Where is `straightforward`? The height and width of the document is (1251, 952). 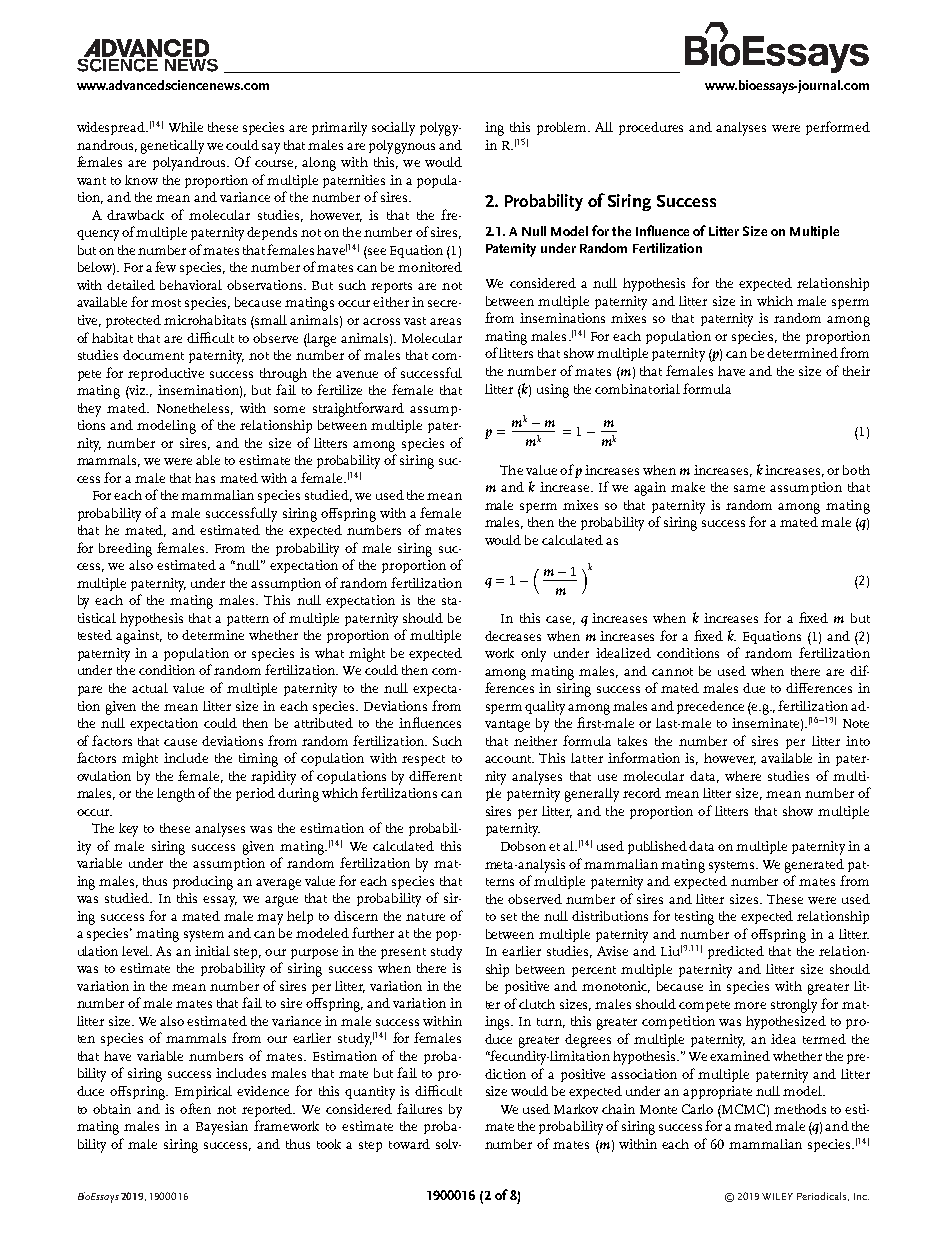 straightforward is located at coordinates (358, 409).
